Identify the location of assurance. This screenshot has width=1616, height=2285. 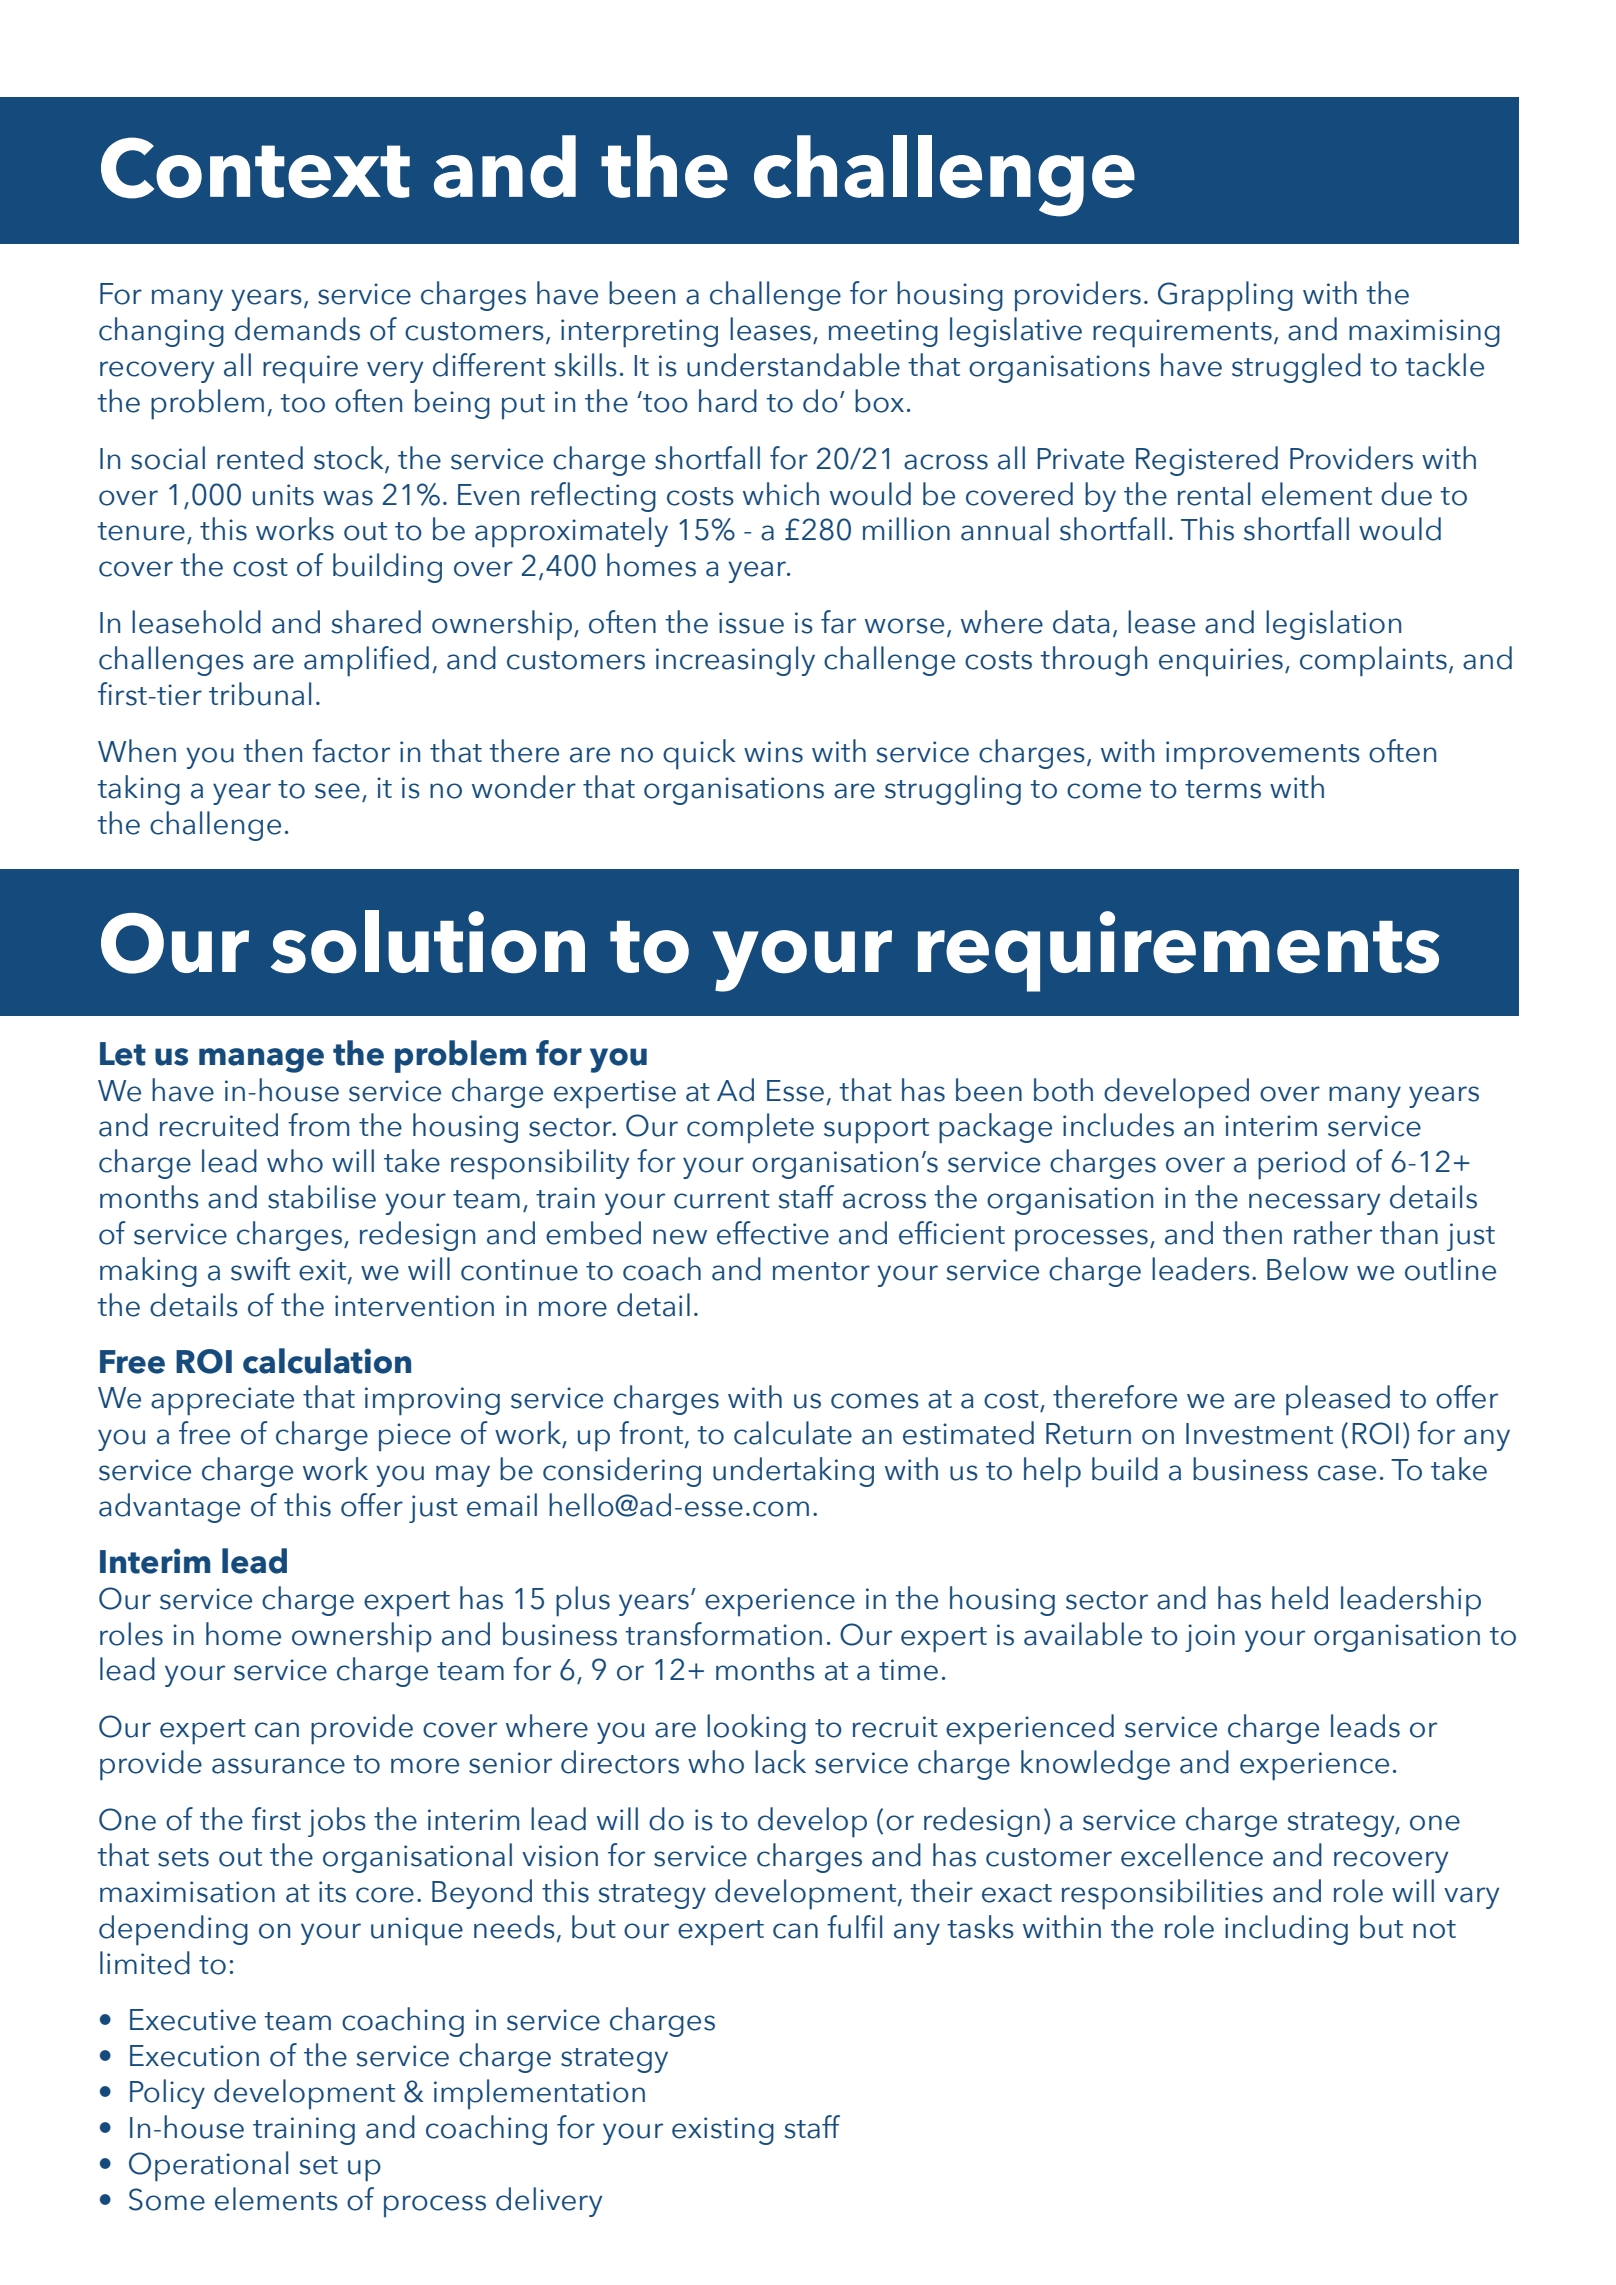
(278, 1766).
